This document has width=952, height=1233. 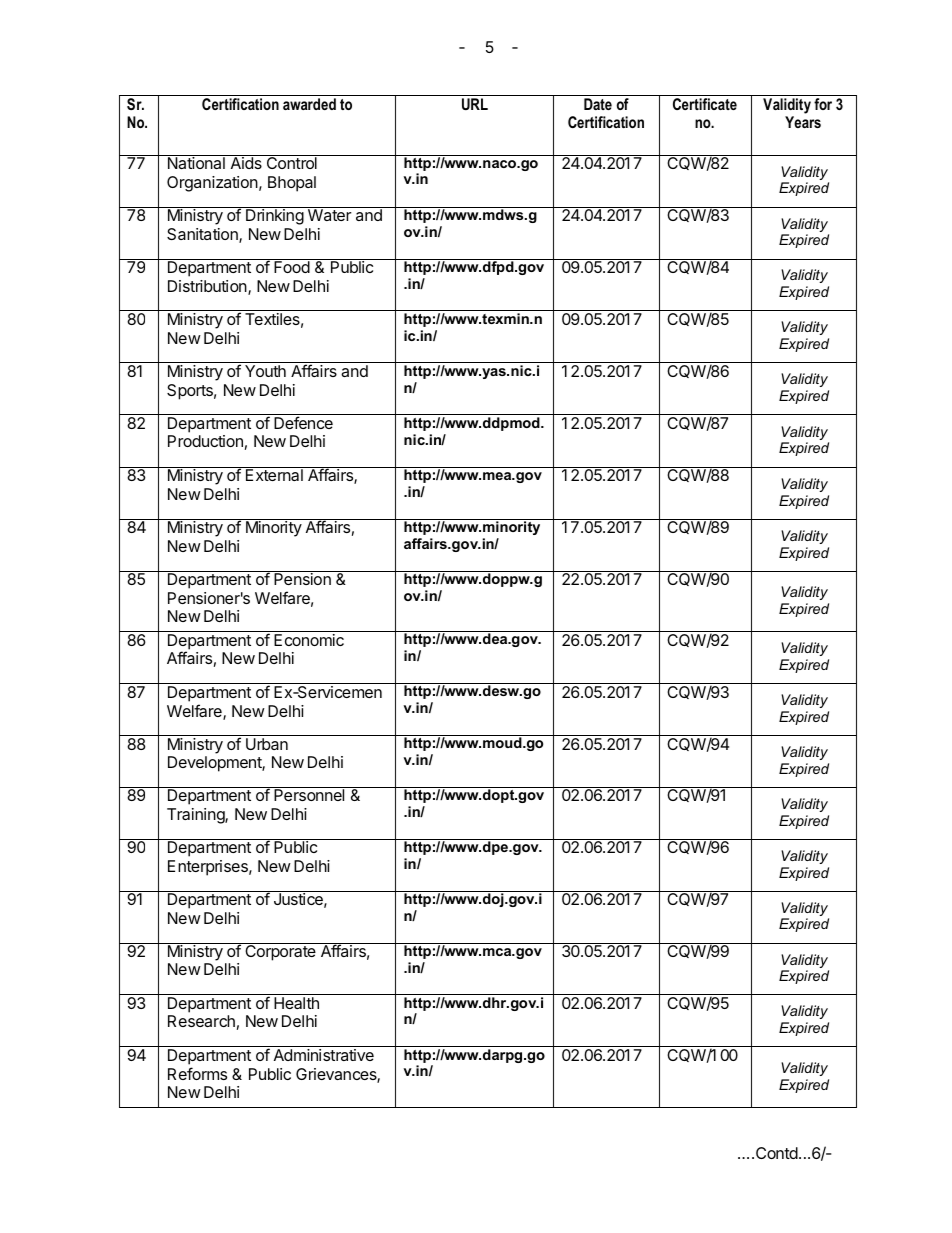 I want to click on Administrative, so click(x=324, y=1055).
